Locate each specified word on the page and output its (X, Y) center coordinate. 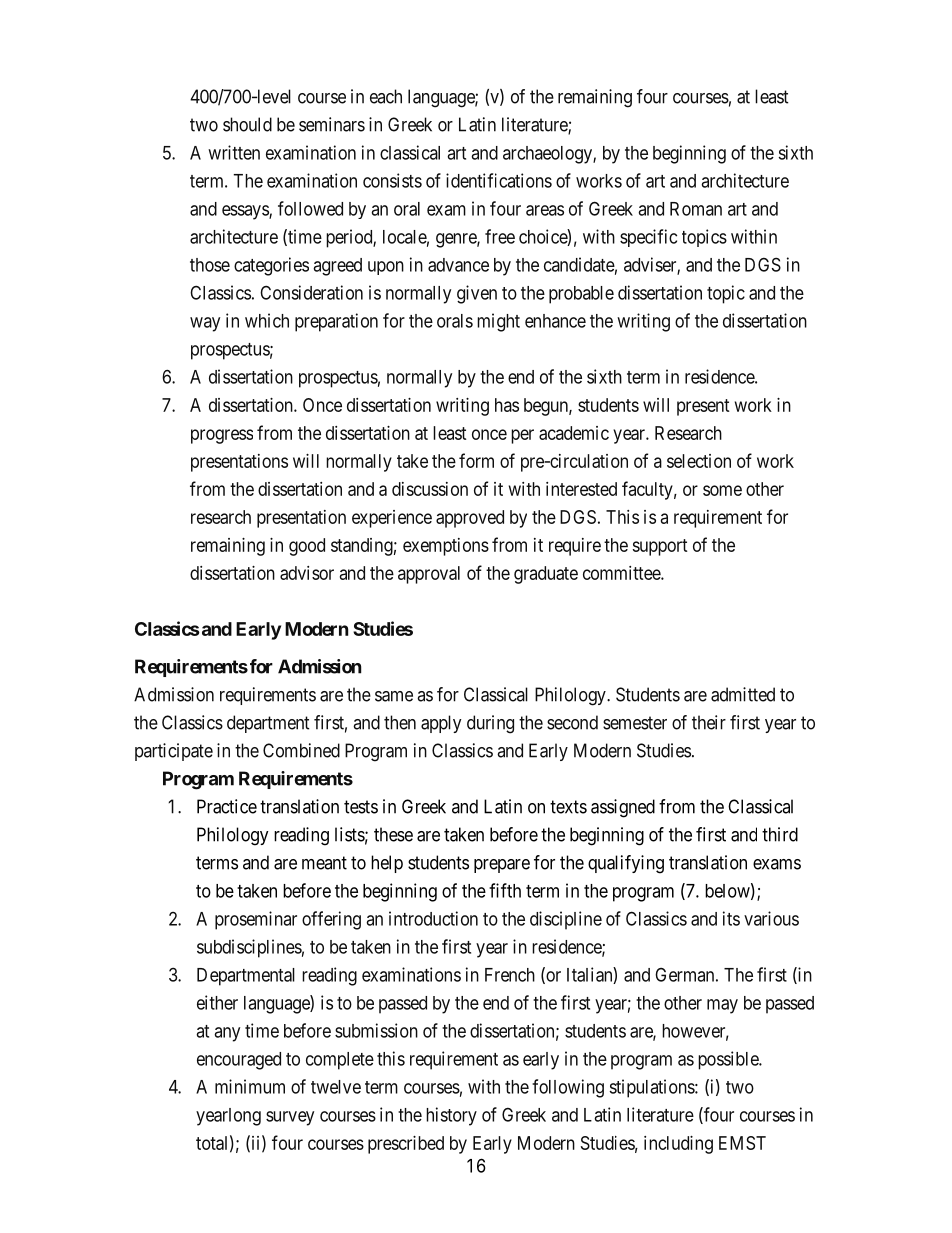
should (247, 124)
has (507, 405)
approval (429, 575)
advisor (307, 573)
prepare (502, 866)
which (267, 320)
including (678, 1145)
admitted (743, 694)
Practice (227, 806)
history (451, 1116)
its (731, 918)
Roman (696, 209)
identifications (499, 180)
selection (699, 461)
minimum (250, 1086)
